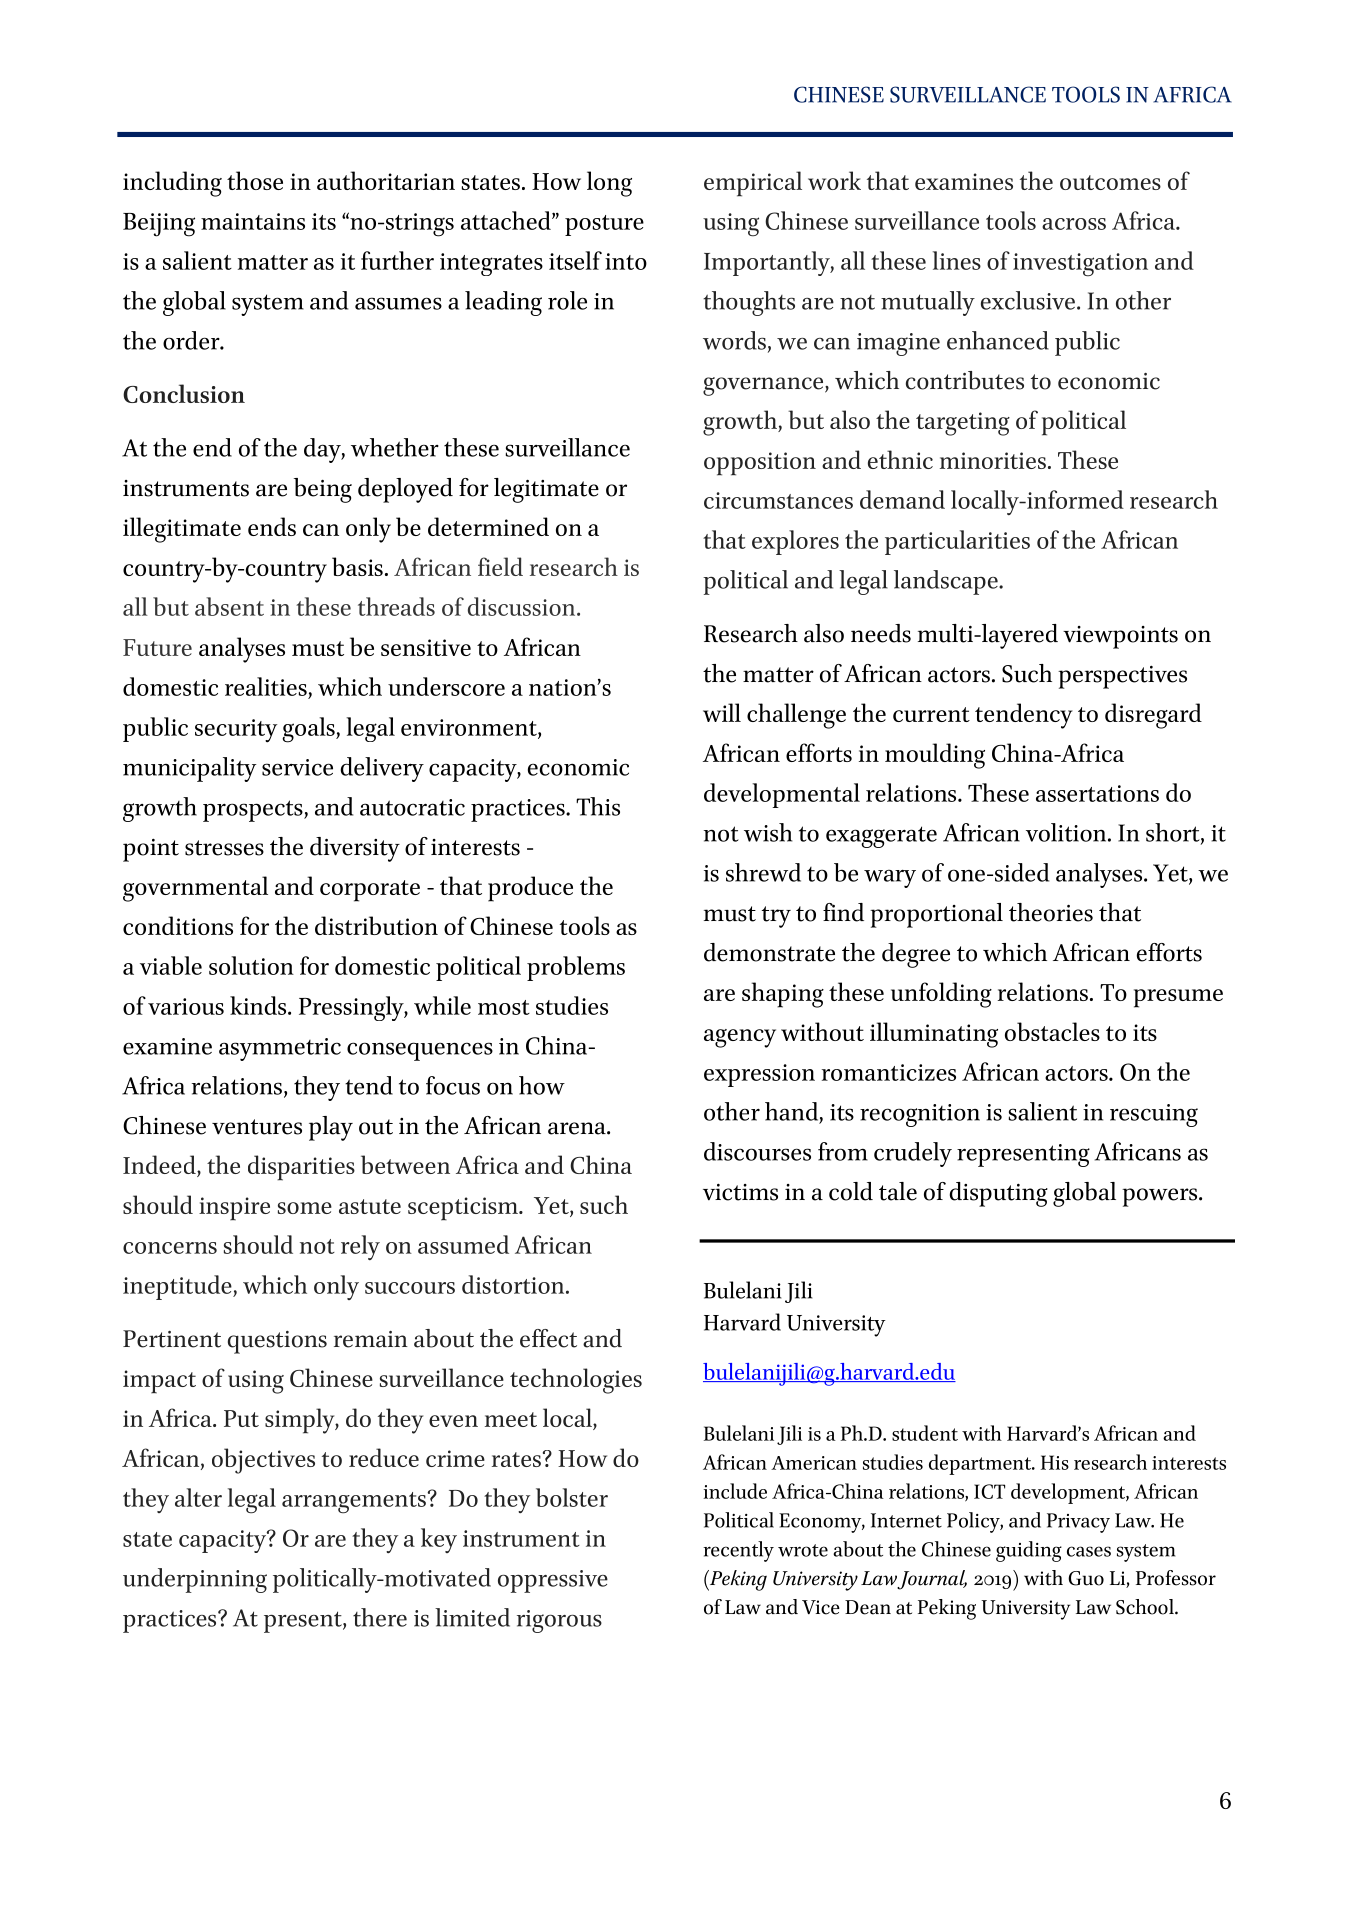 This screenshot has width=1354, height=1915. What do you see at coordinates (195, 1580) in the screenshot?
I see `underpinning` at bounding box center [195, 1580].
